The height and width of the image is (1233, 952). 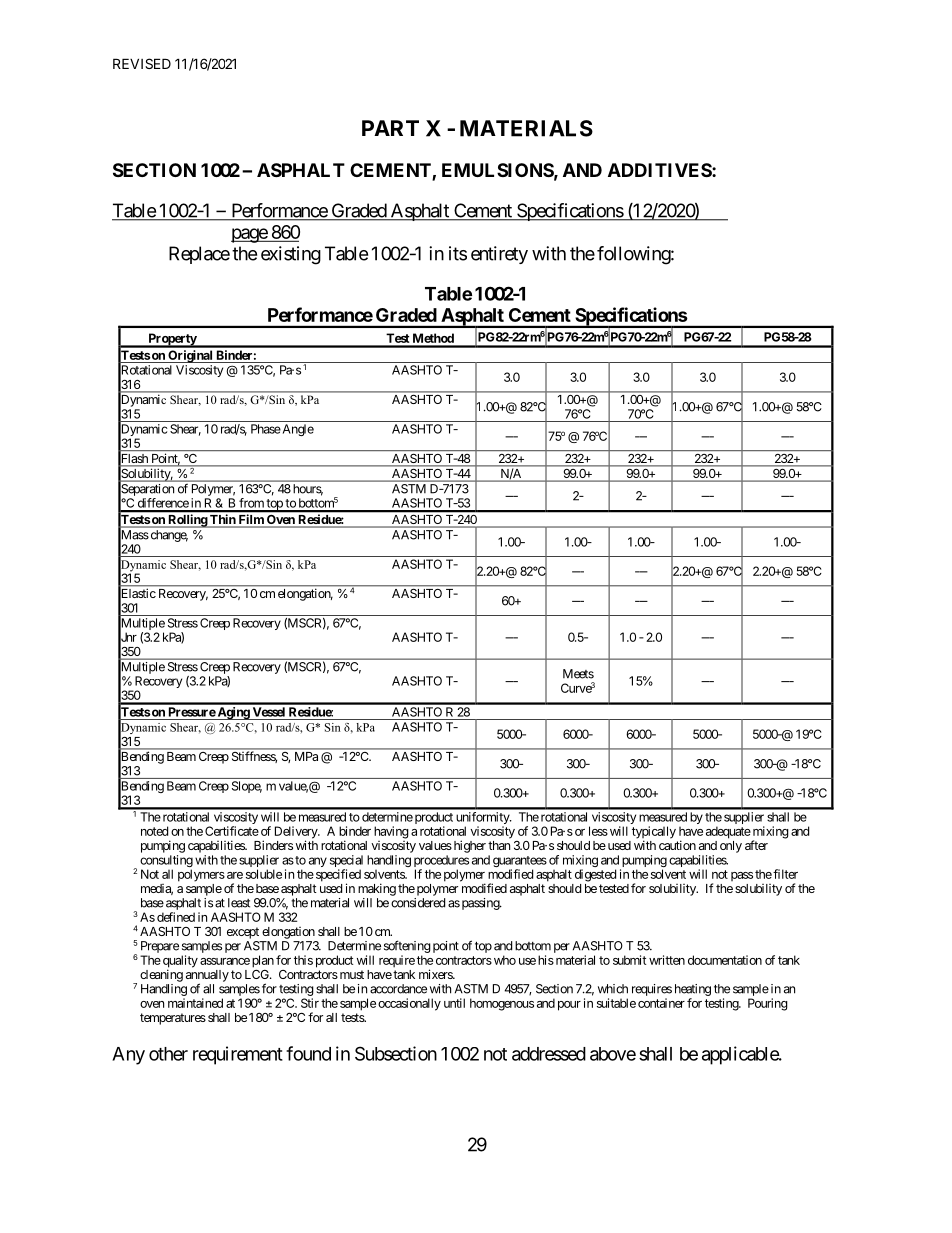 I want to click on ADDITIVES, so click(x=660, y=170).
